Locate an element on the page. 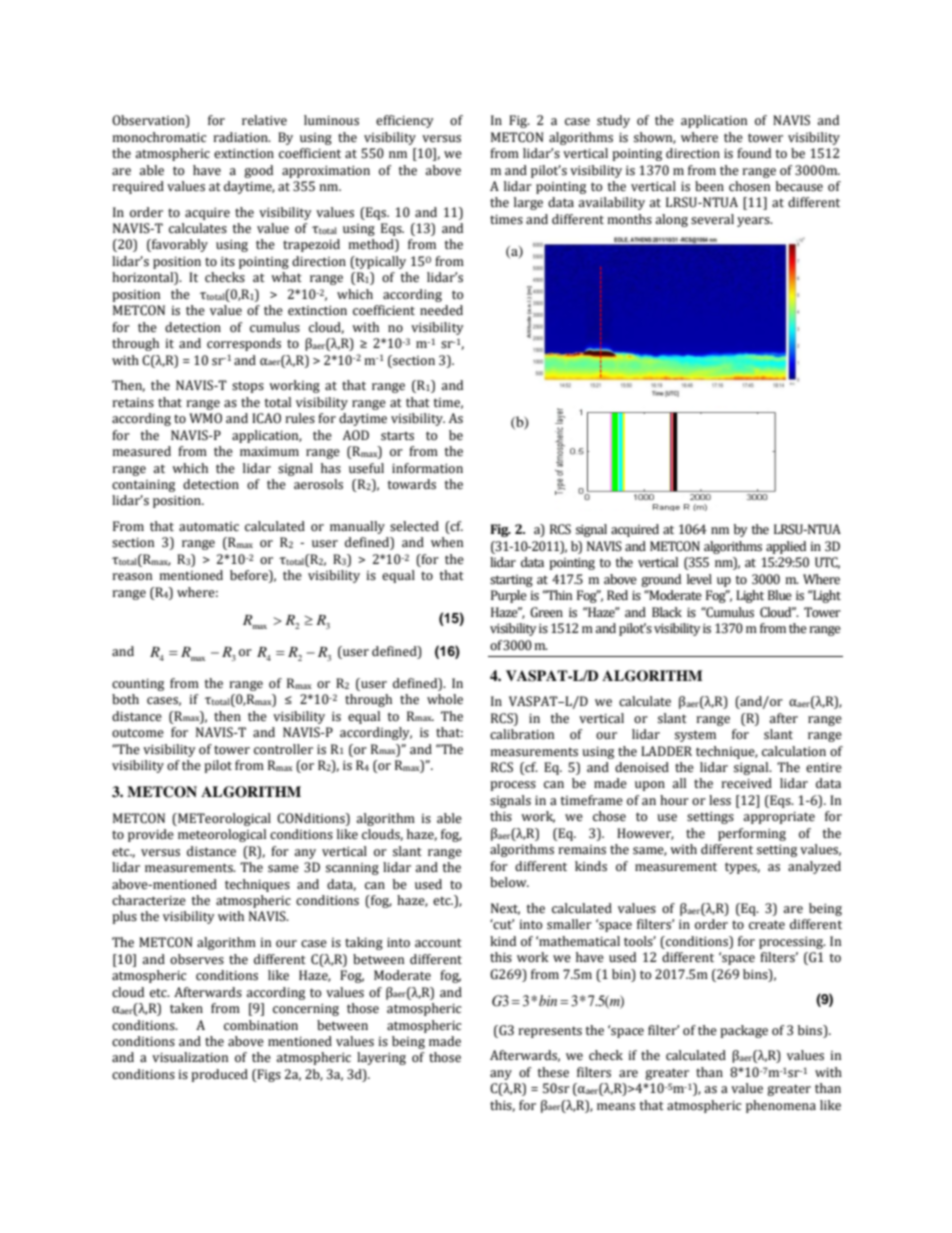 The image size is (952, 1233). calibration is located at coordinates (522, 734).
